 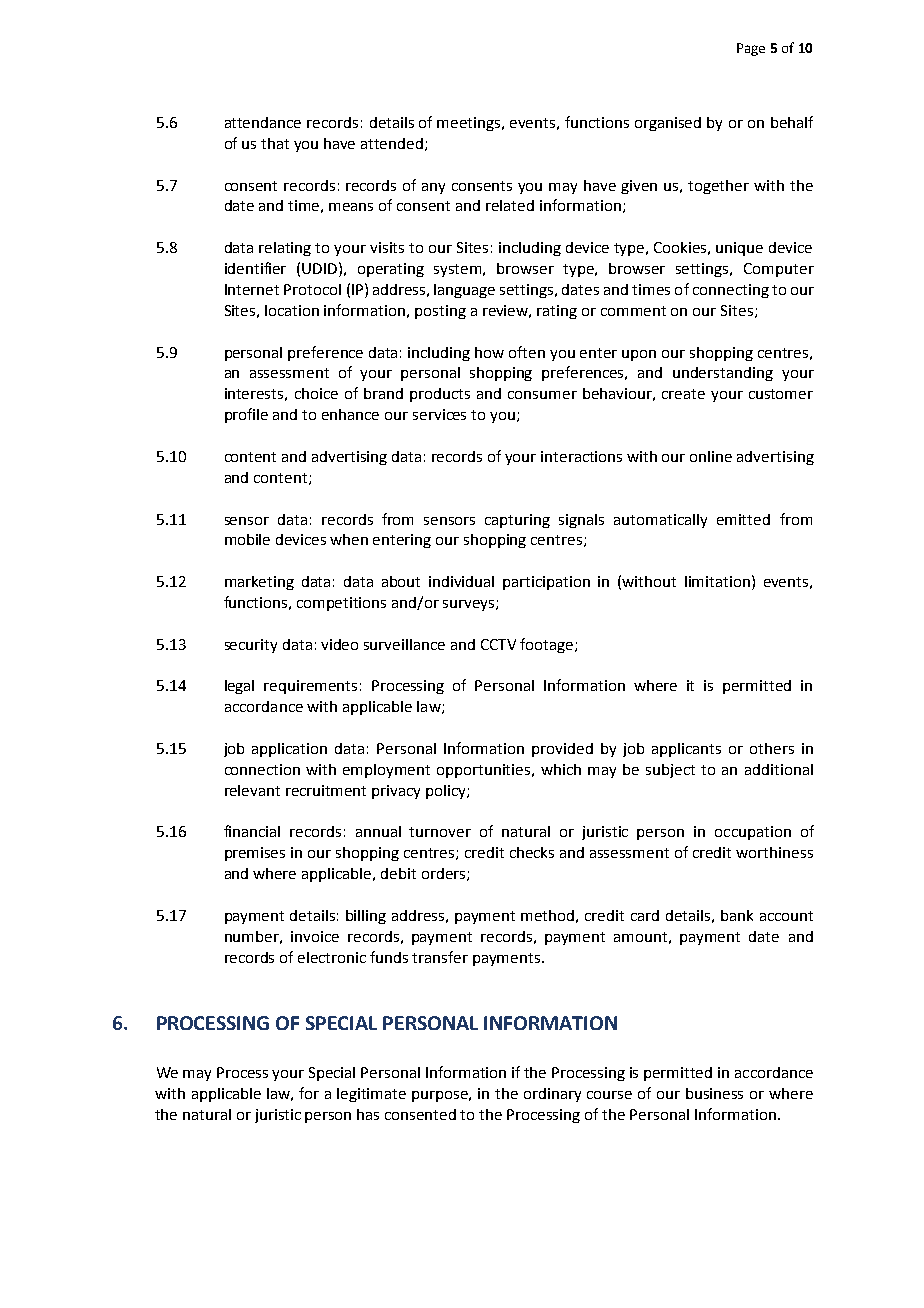 I want to click on ordinary, so click(x=552, y=1095).
